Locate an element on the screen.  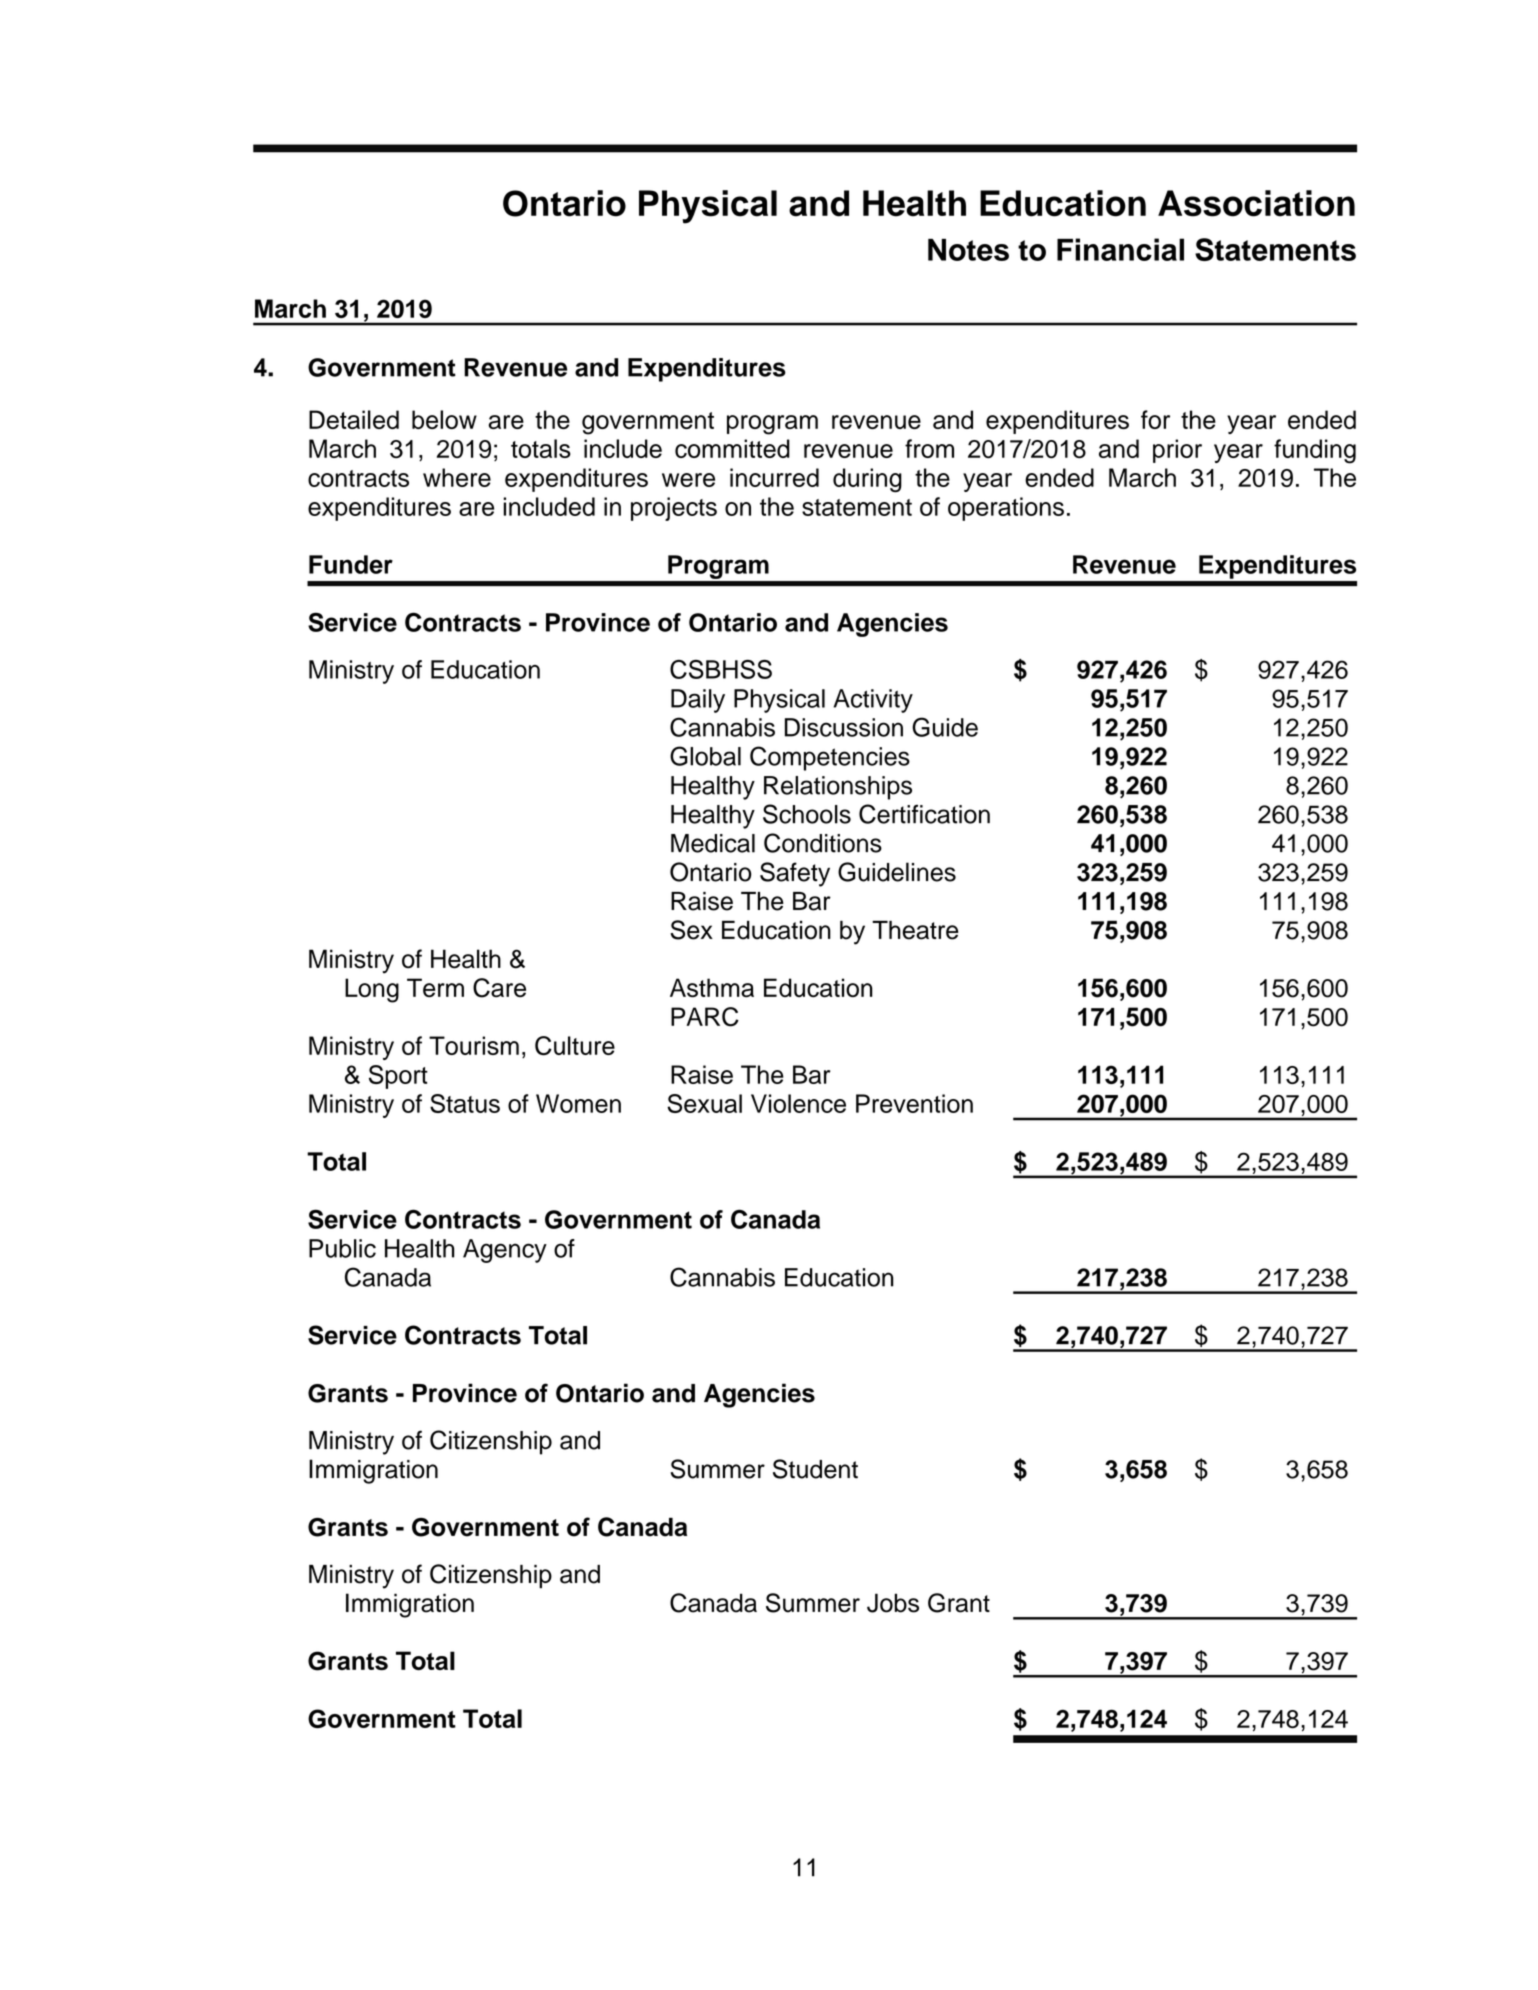
Notes is located at coordinates (968, 250).
